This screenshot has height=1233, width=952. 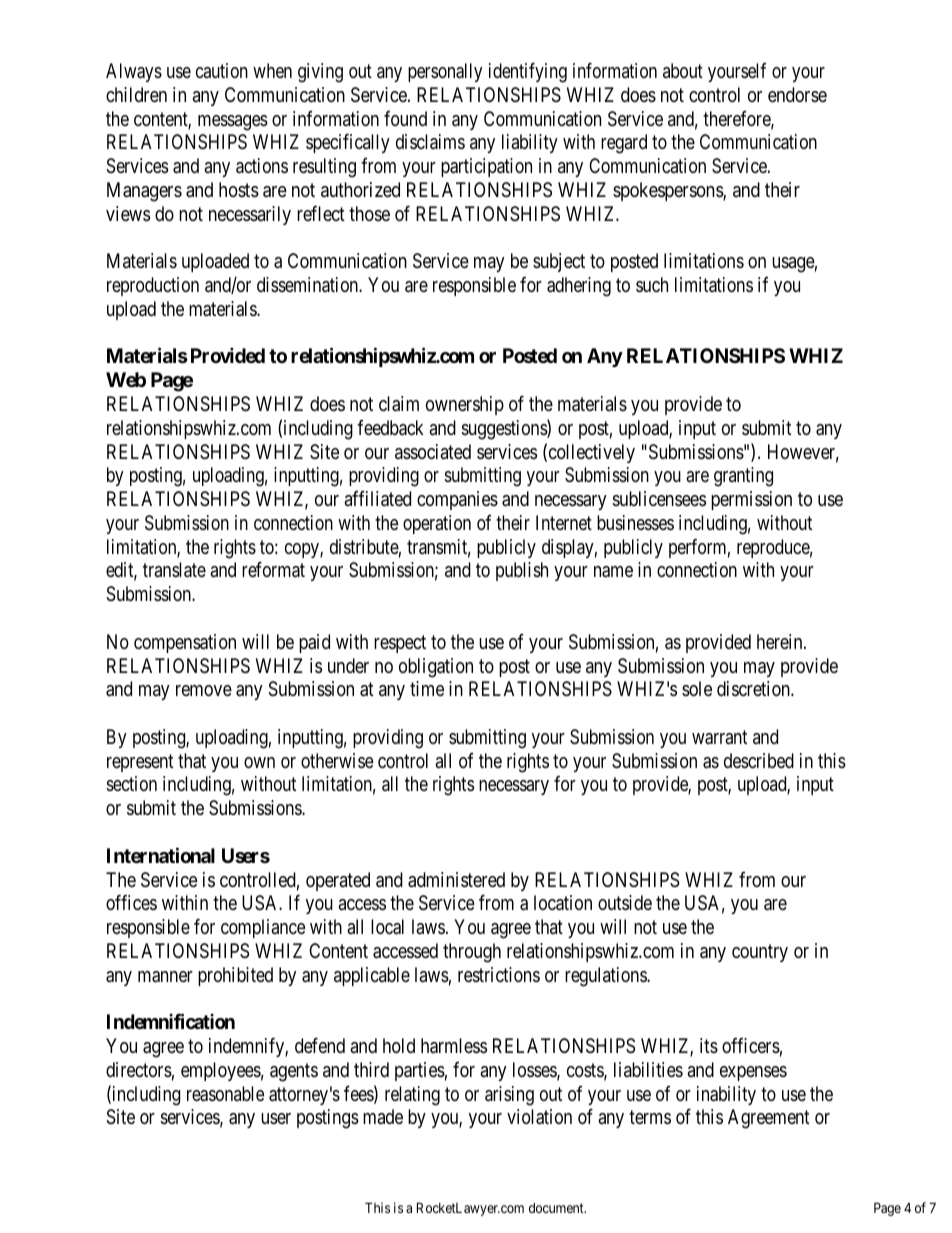 I want to click on sole, so click(x=697, y=688).
